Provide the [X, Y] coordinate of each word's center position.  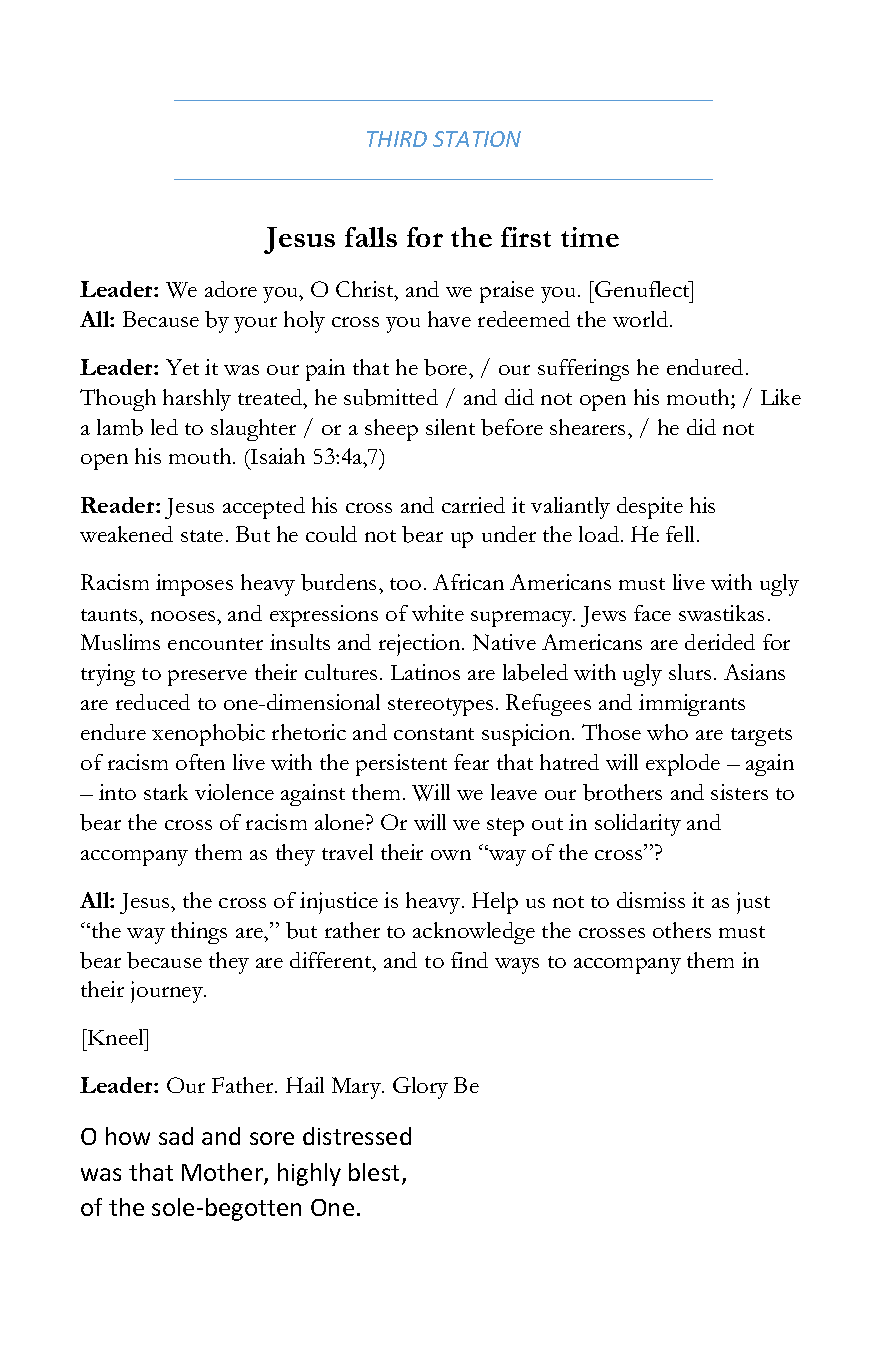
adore [231, 289]
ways [517, 966]
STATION [477, 139]
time [590, 237]
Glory [420, 1088]
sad [176, 1136]
